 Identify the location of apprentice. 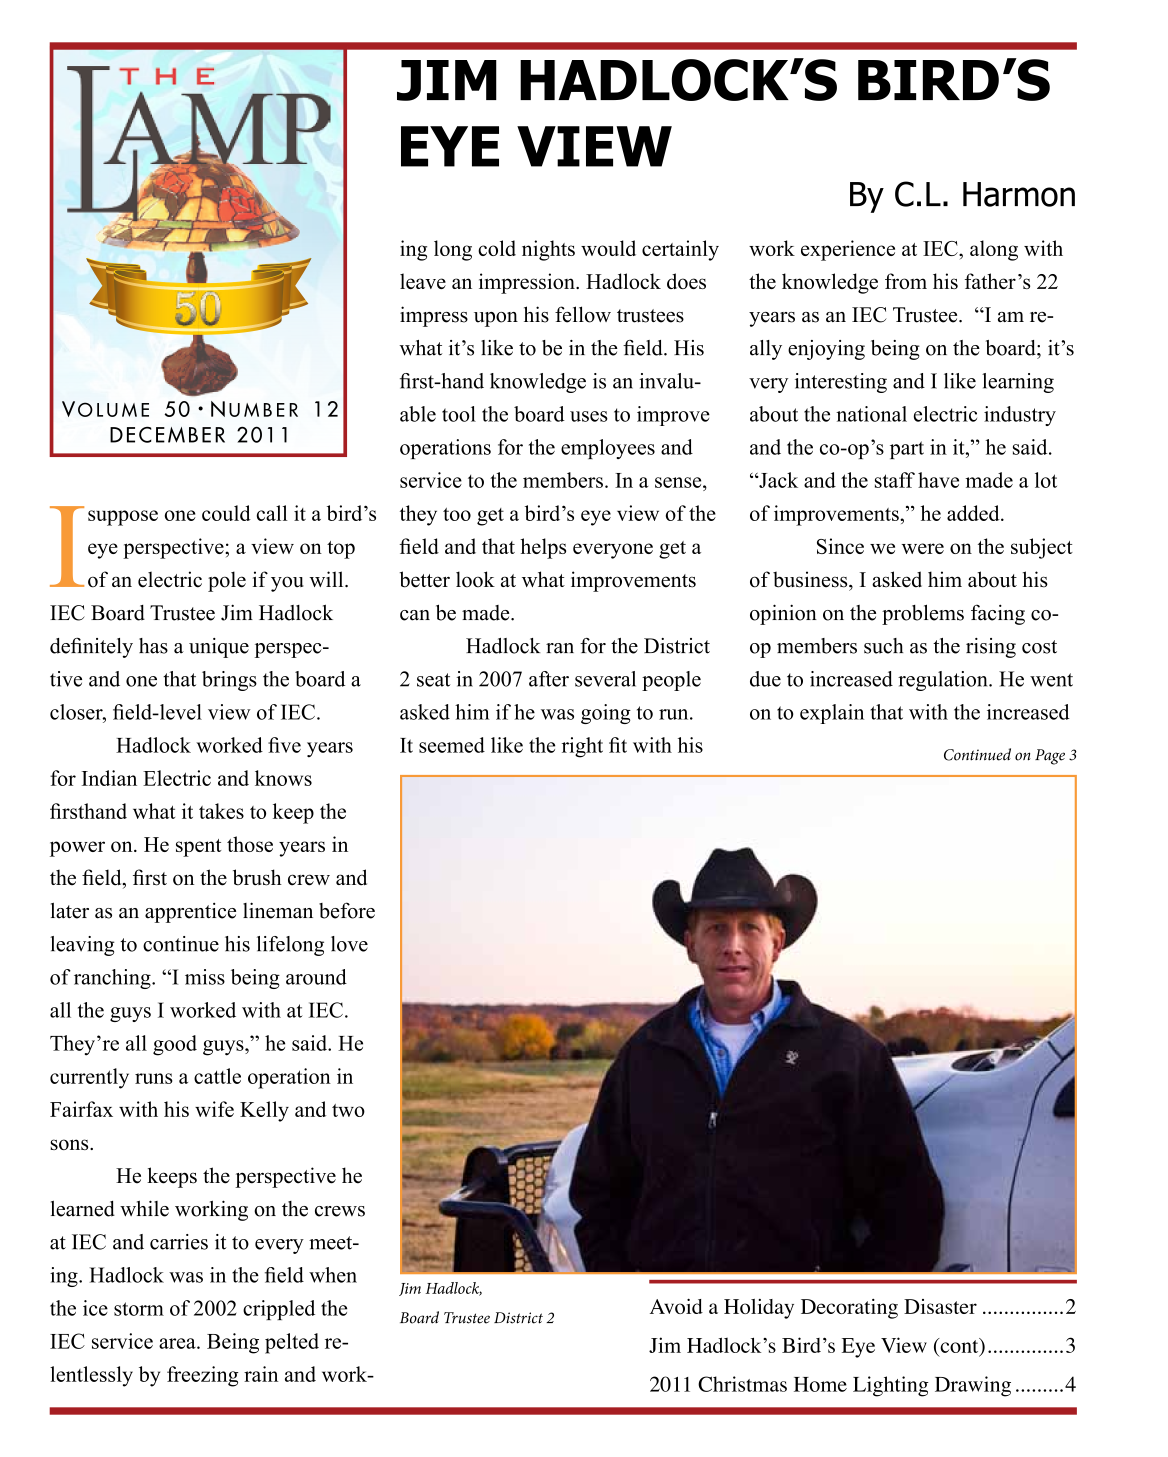
(190, 913).
